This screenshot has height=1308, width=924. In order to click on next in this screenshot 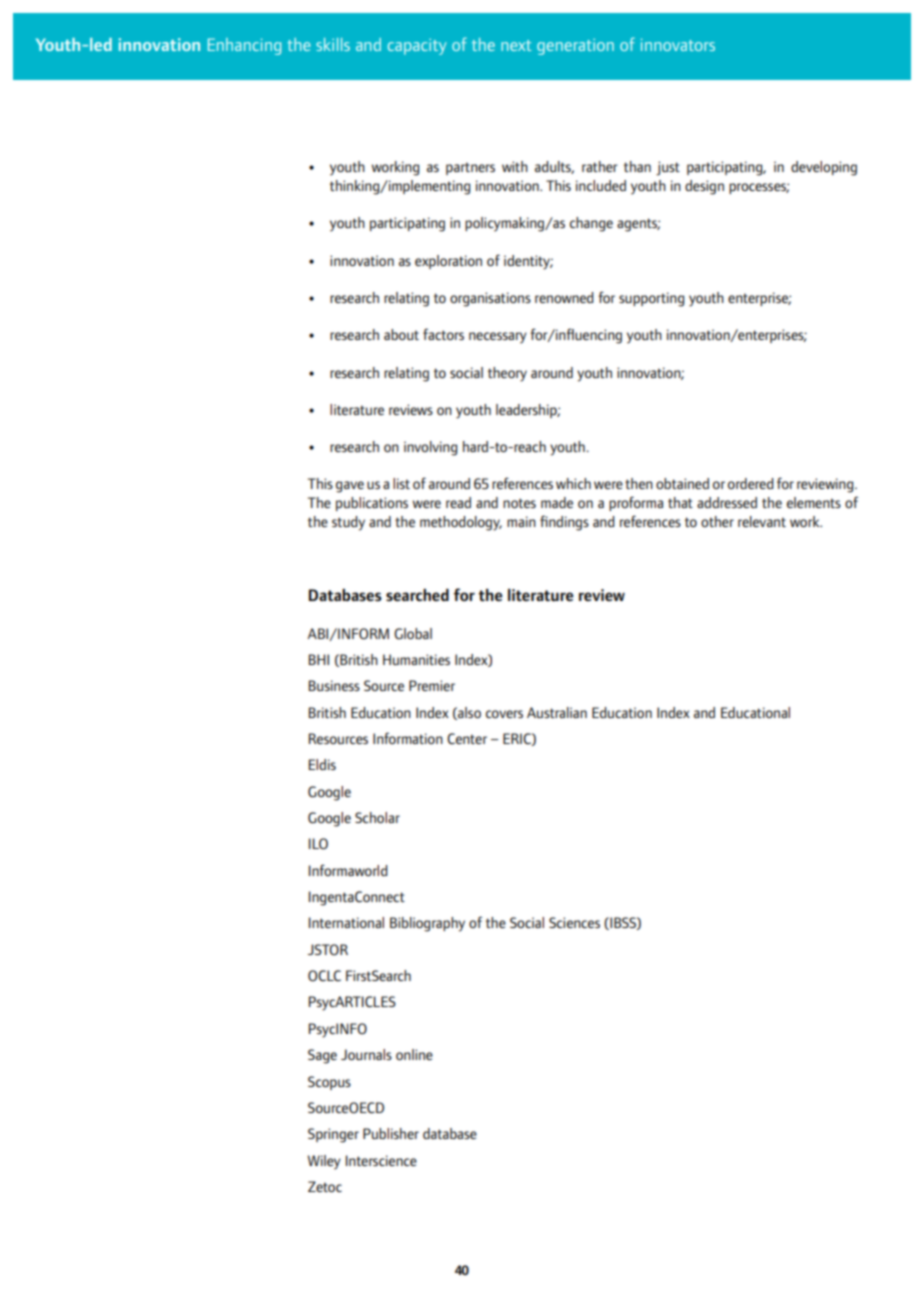, I will do `click(516, 45)`.
